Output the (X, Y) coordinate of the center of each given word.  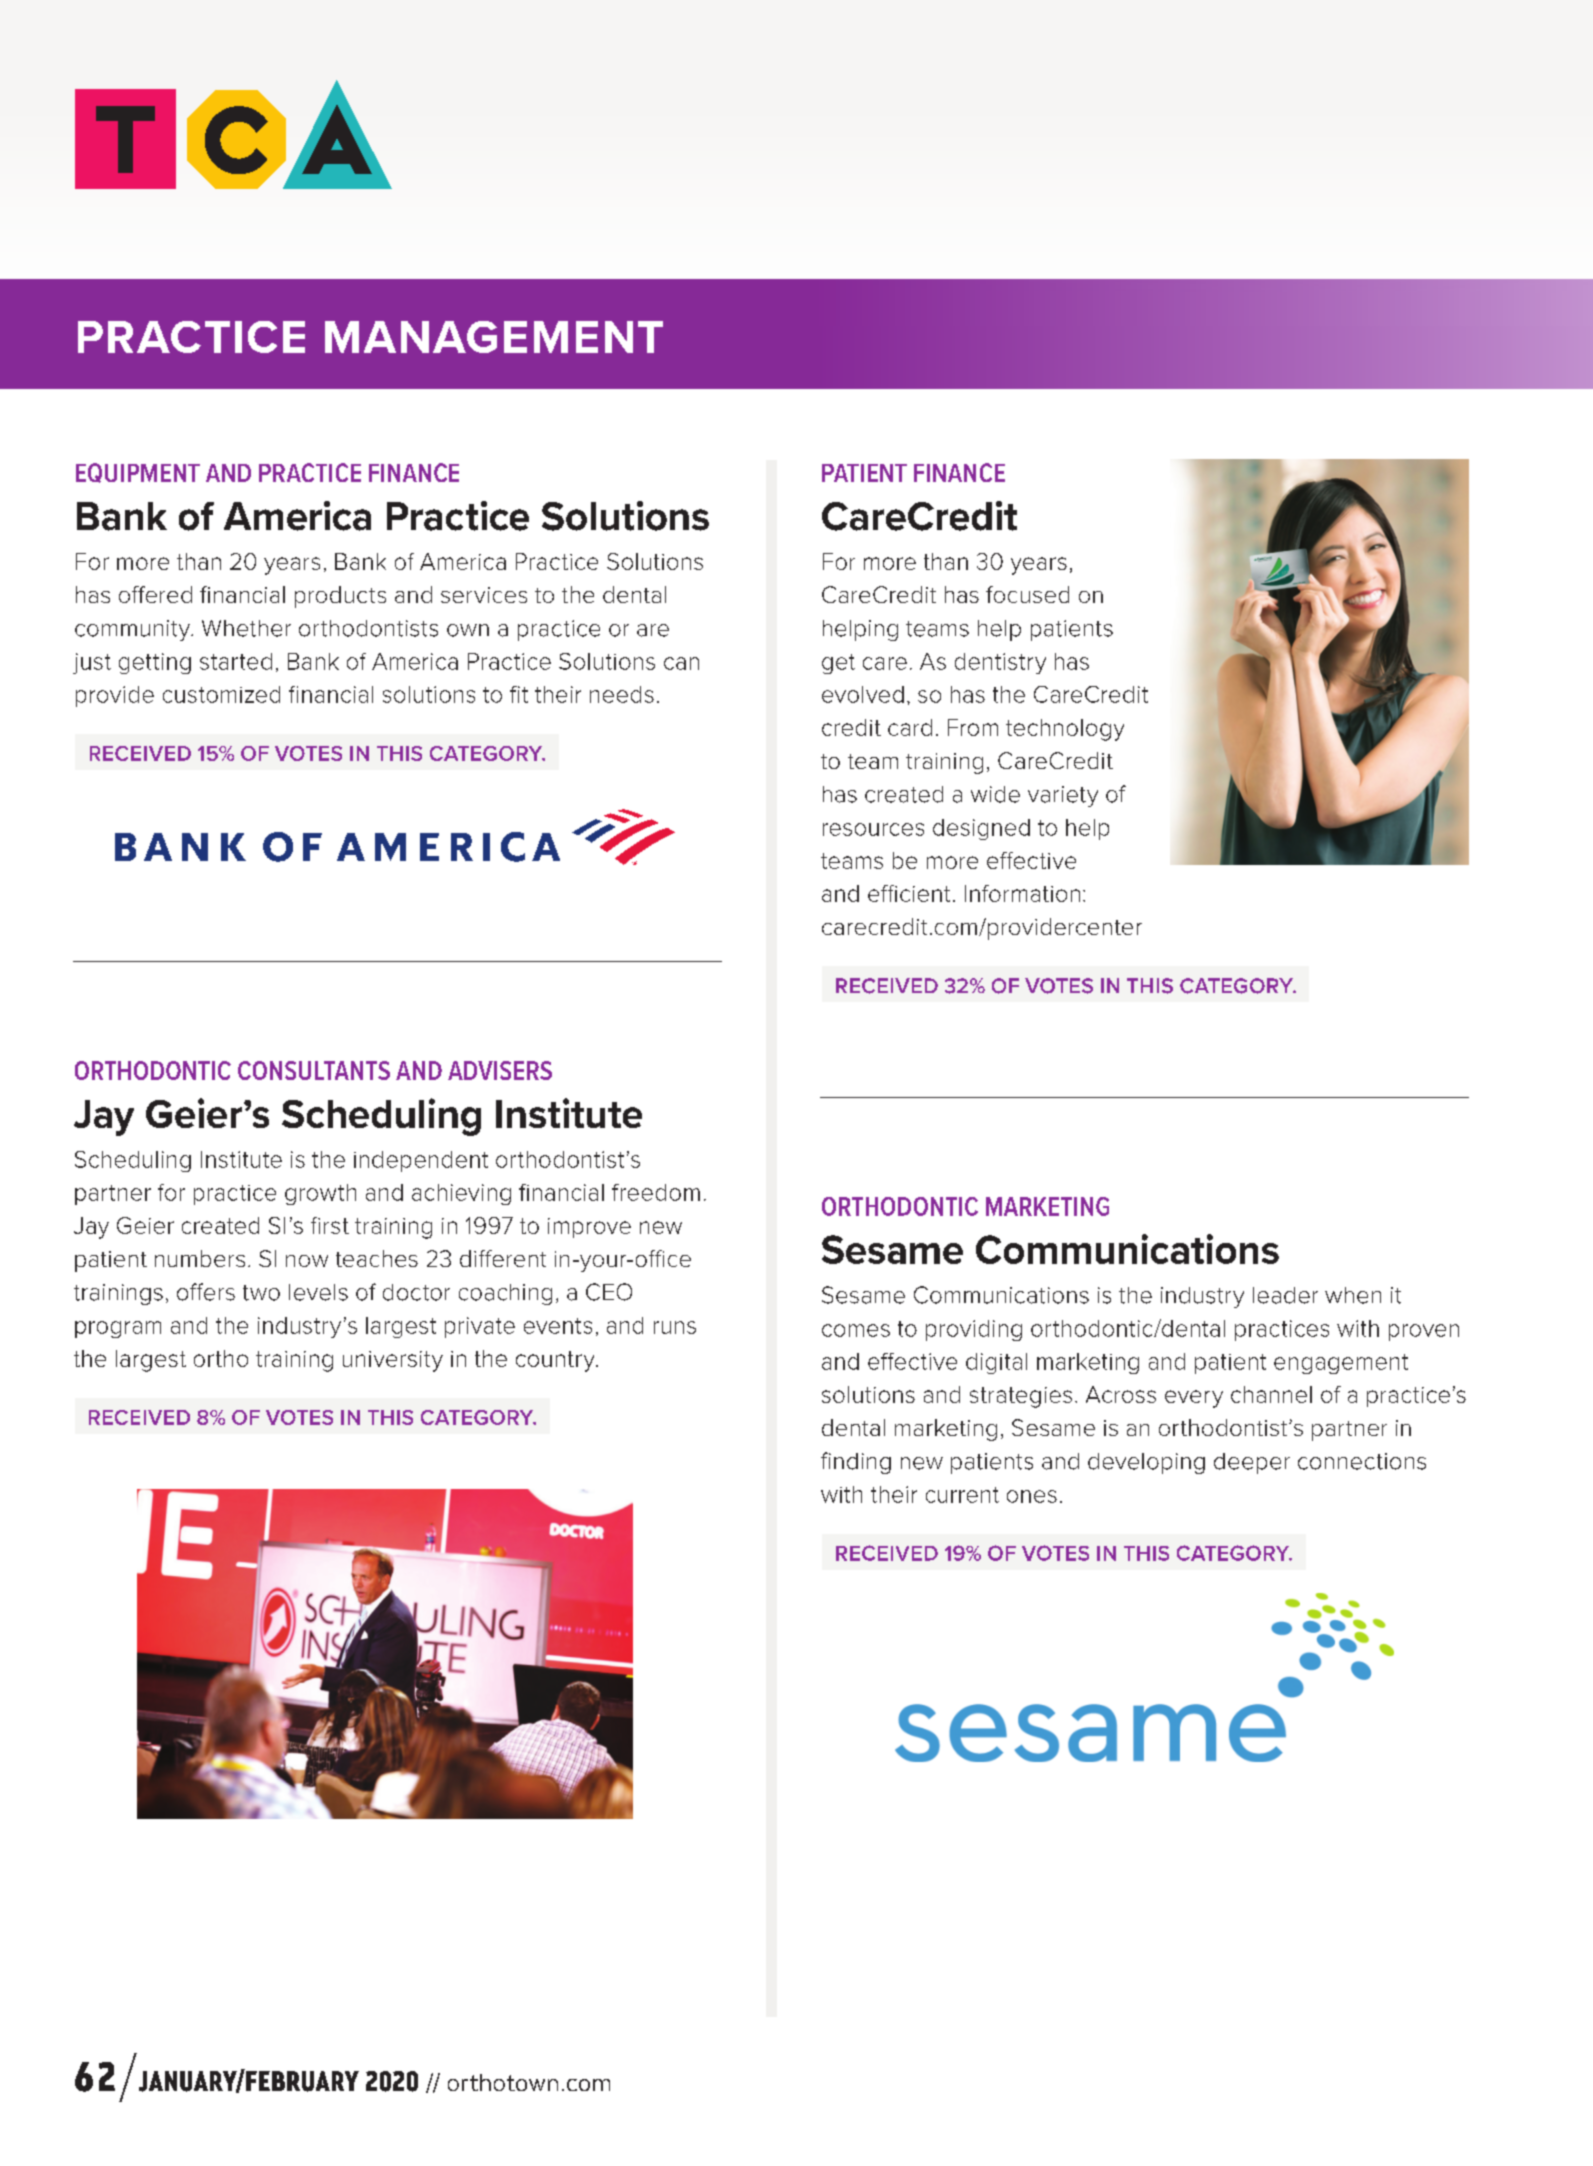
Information (1022, 893)
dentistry (1000, 663)
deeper (1252, 1463)
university (393, 1361)
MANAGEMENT (494, 337)
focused (1027, 594)
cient (925, 894)
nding (862, 1463)
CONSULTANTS (314, 1070)
